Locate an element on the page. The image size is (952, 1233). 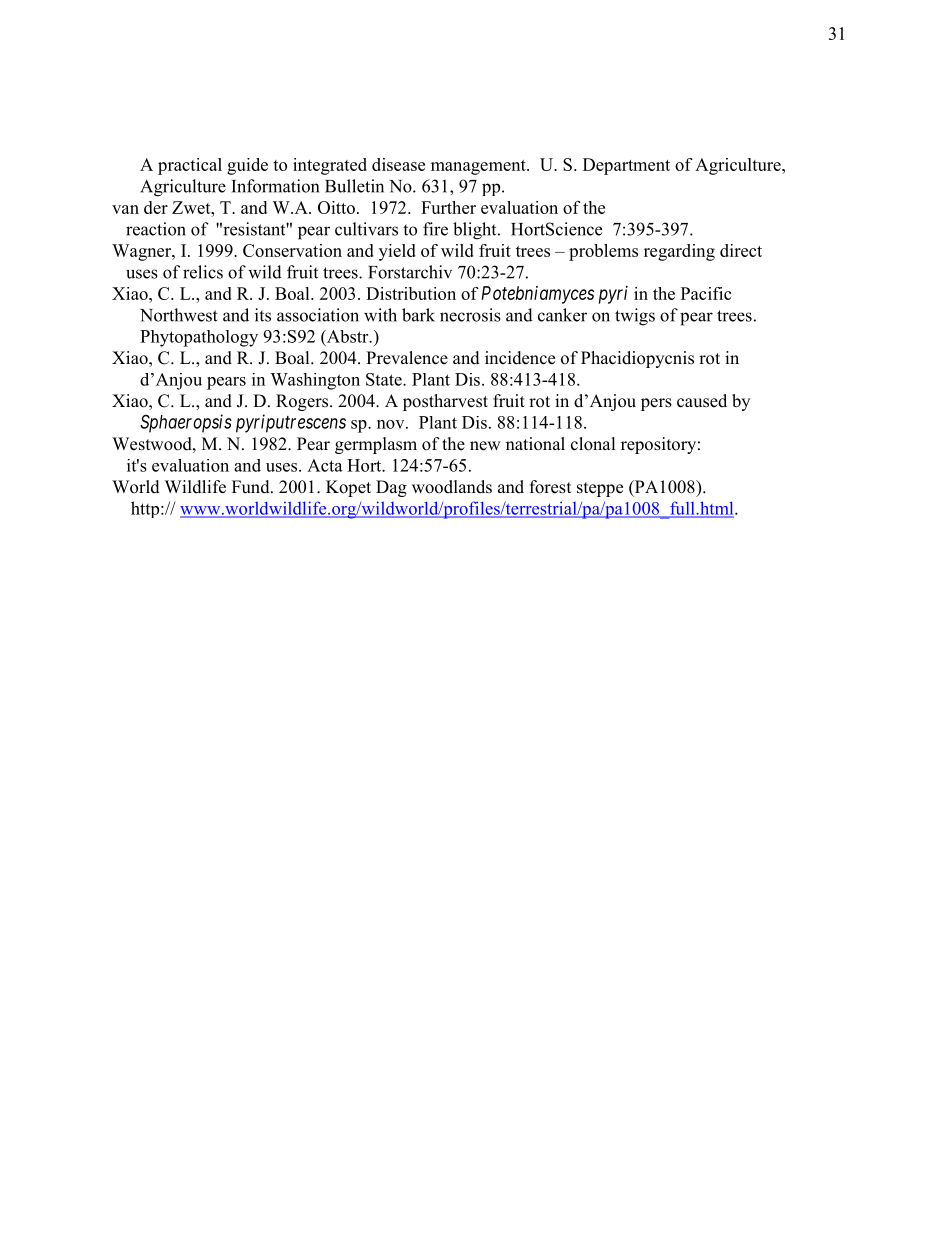
Northwest is located at coordinates (179, 315).
